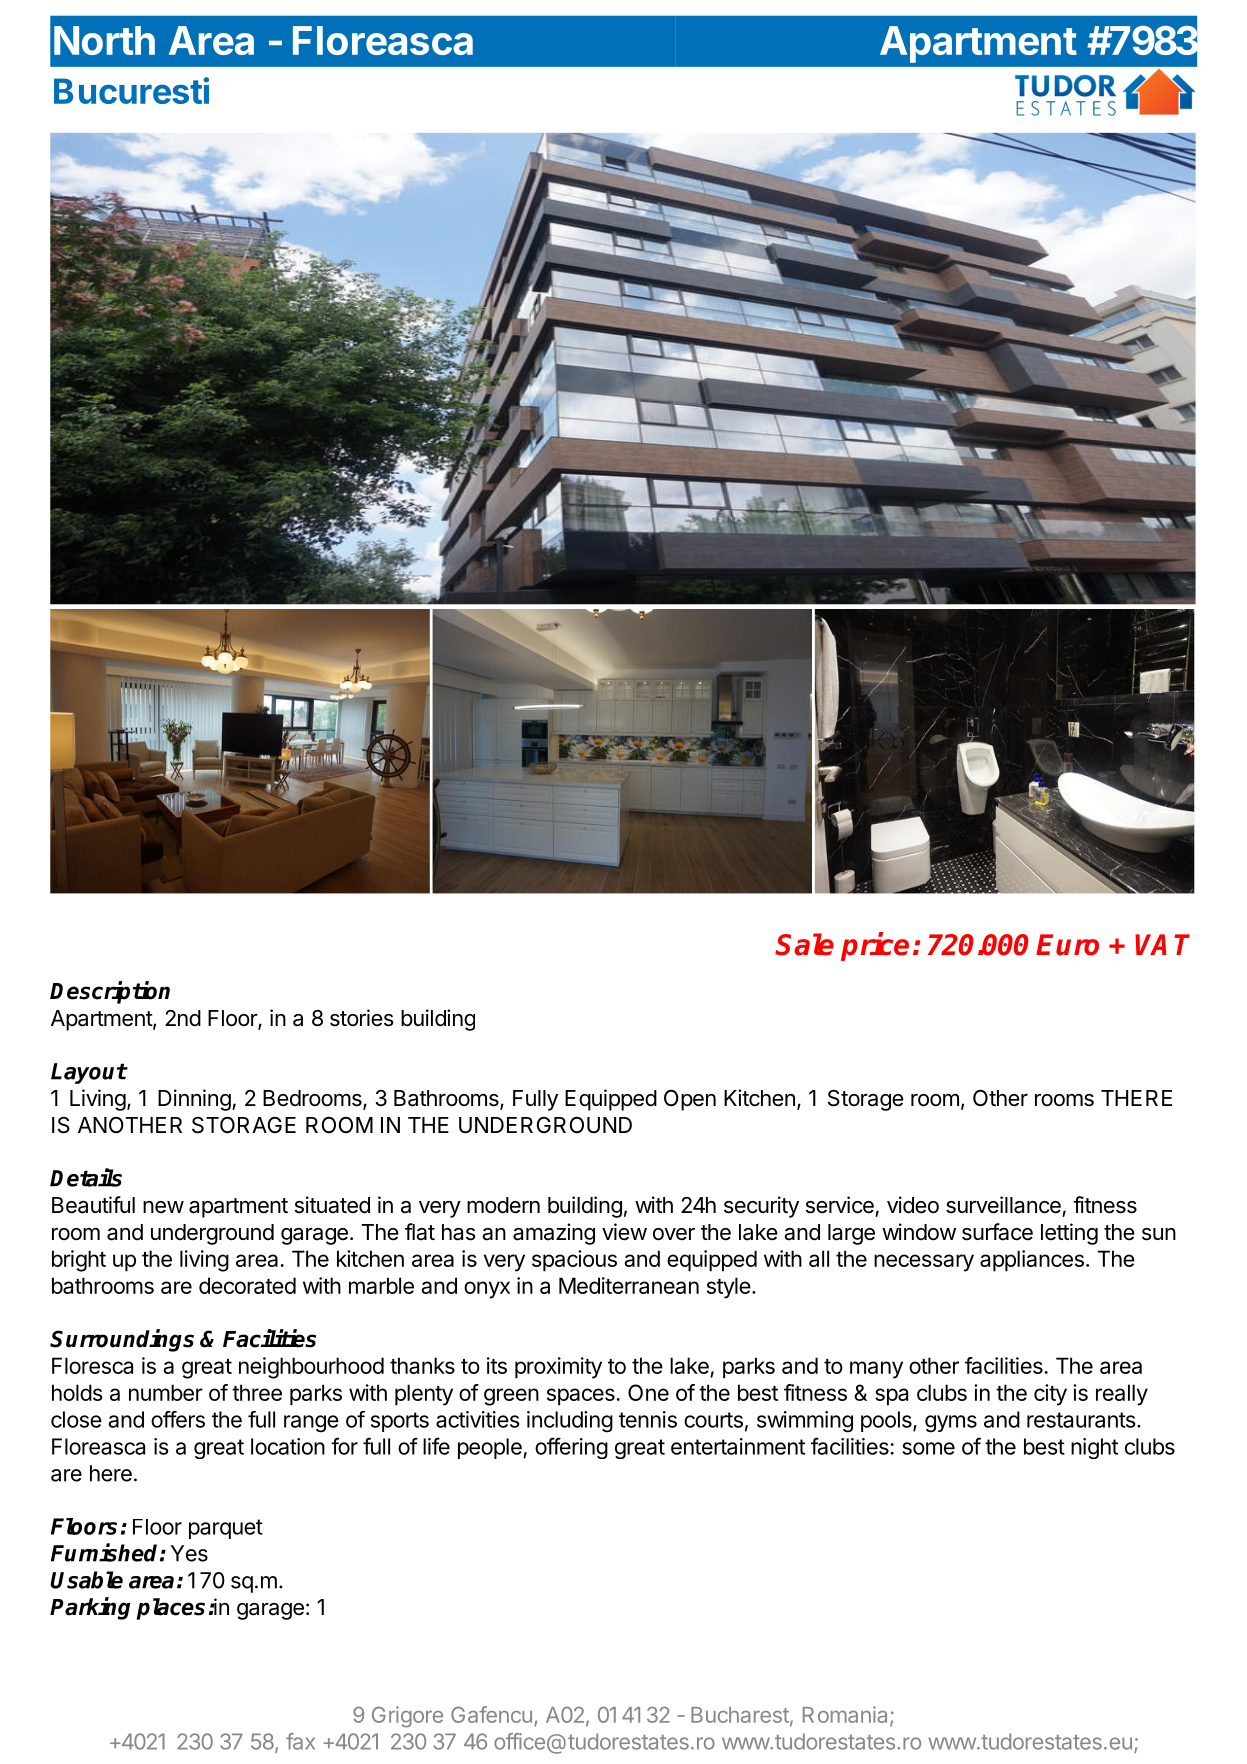  Describe the element at coordinates (300, 1741) in the screenshot. I see `fax` at that location.
